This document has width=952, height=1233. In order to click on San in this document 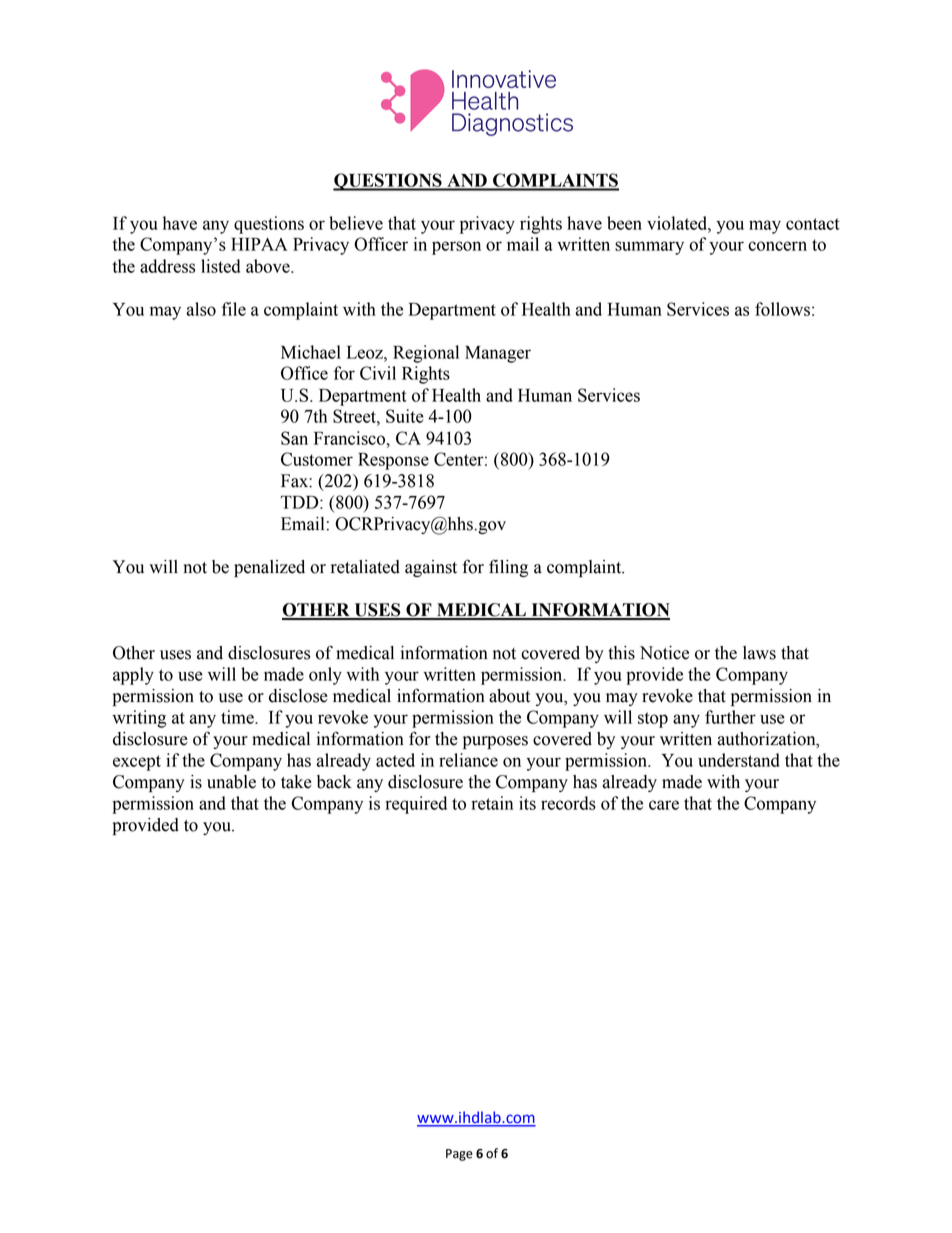, I will do `click(294, 438)`.
